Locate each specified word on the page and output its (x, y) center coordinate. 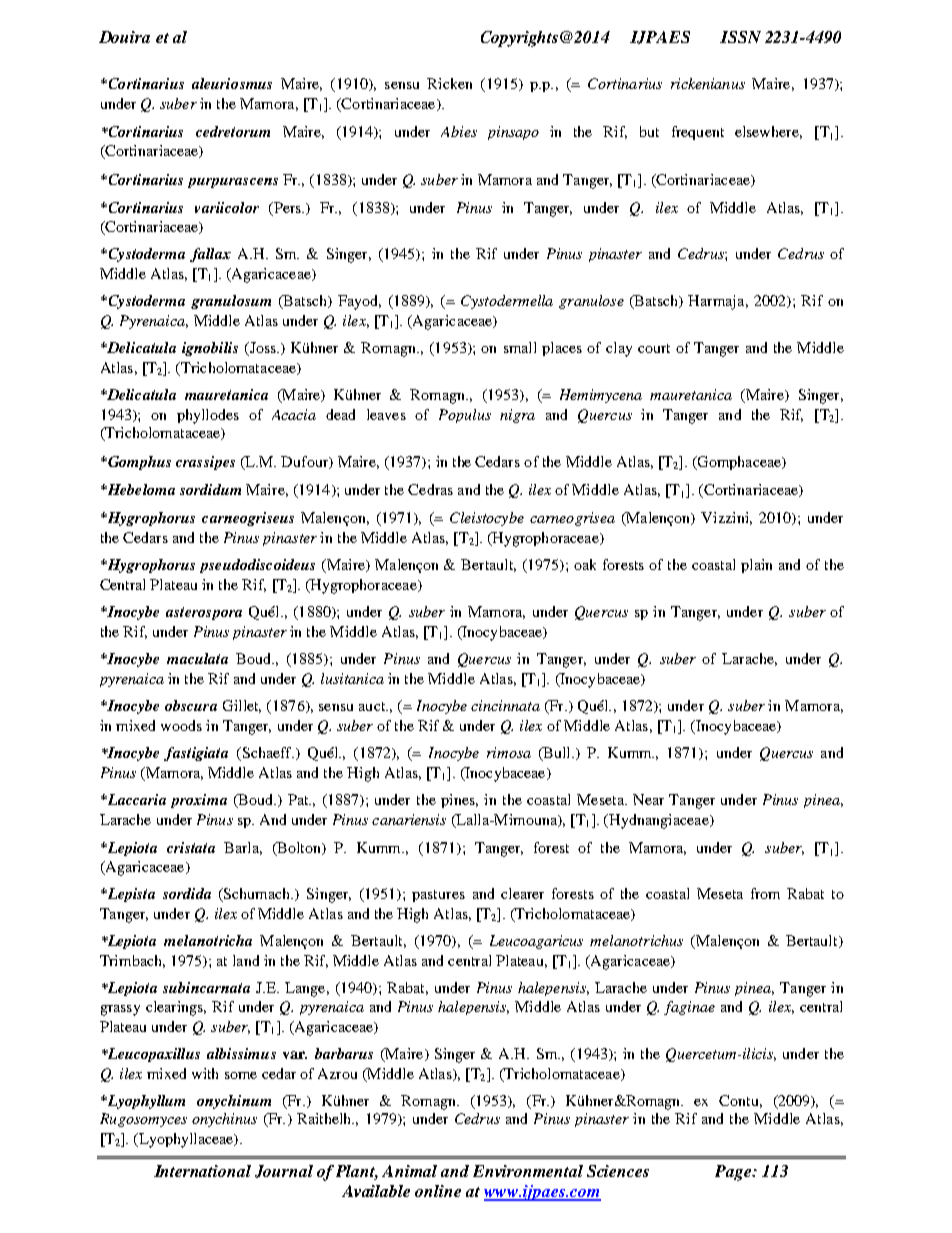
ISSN (740, 37)
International (202, 1171)
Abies (459, 131)
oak (585, 564)
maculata (197, 658)
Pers (287, 209)
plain (756, 566)
